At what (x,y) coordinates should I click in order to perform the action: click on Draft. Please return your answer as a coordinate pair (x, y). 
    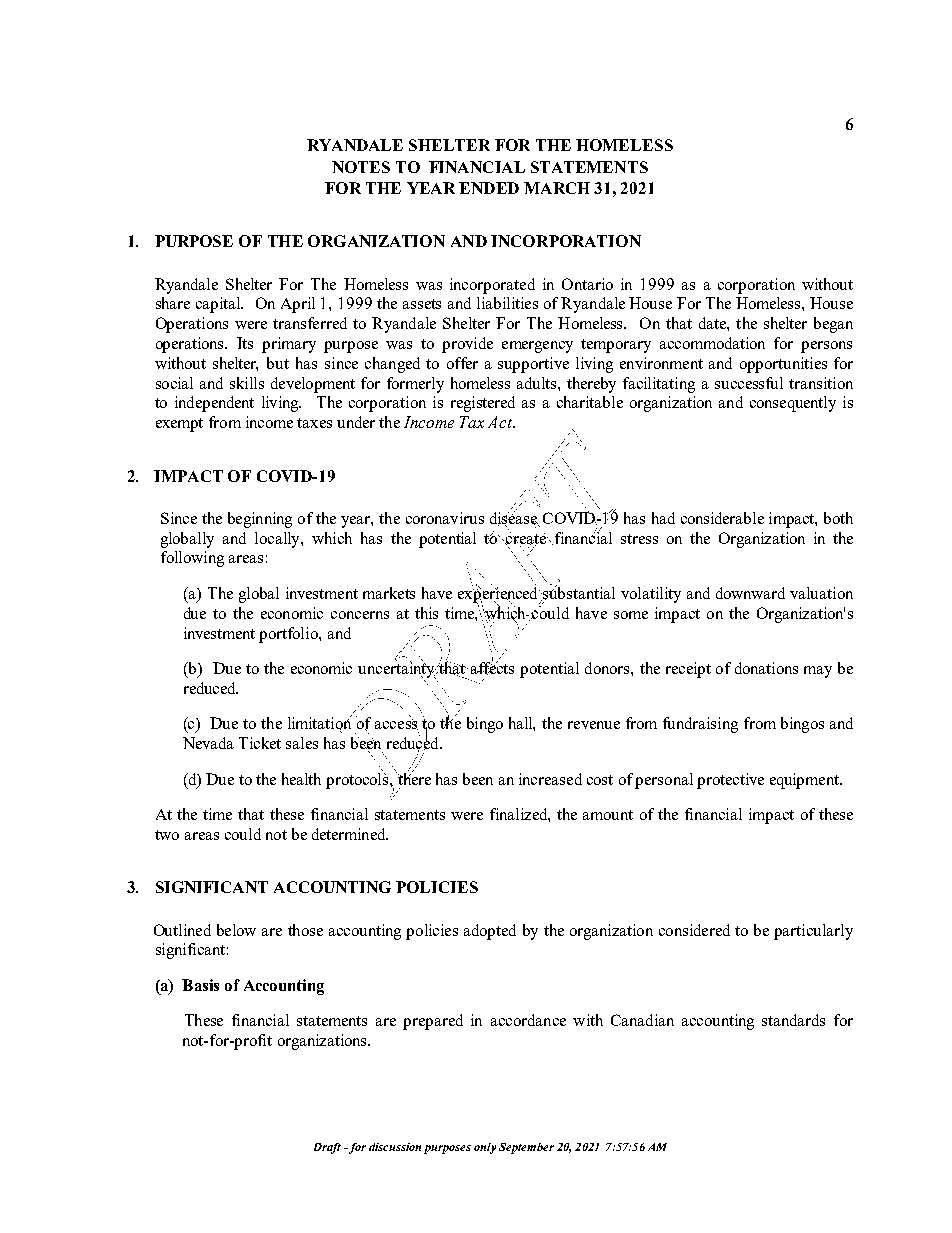
    Looking at the image, I should click on (327, 1148).
